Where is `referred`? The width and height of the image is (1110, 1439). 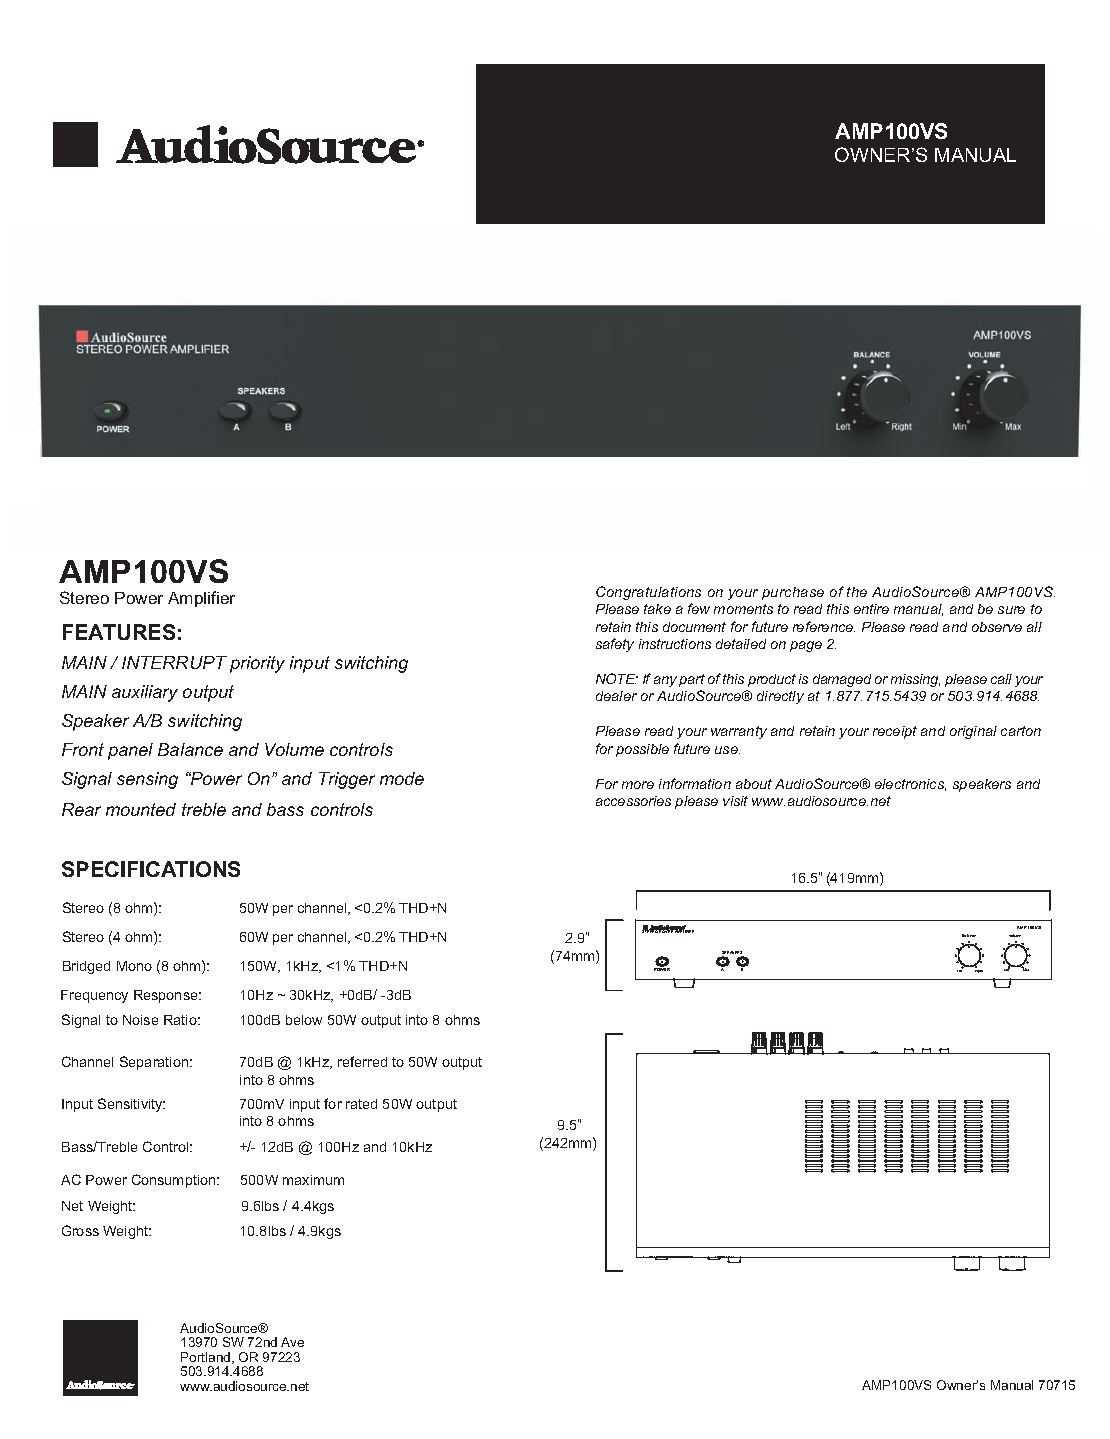
referred is located at coordinates (362, 1061).
